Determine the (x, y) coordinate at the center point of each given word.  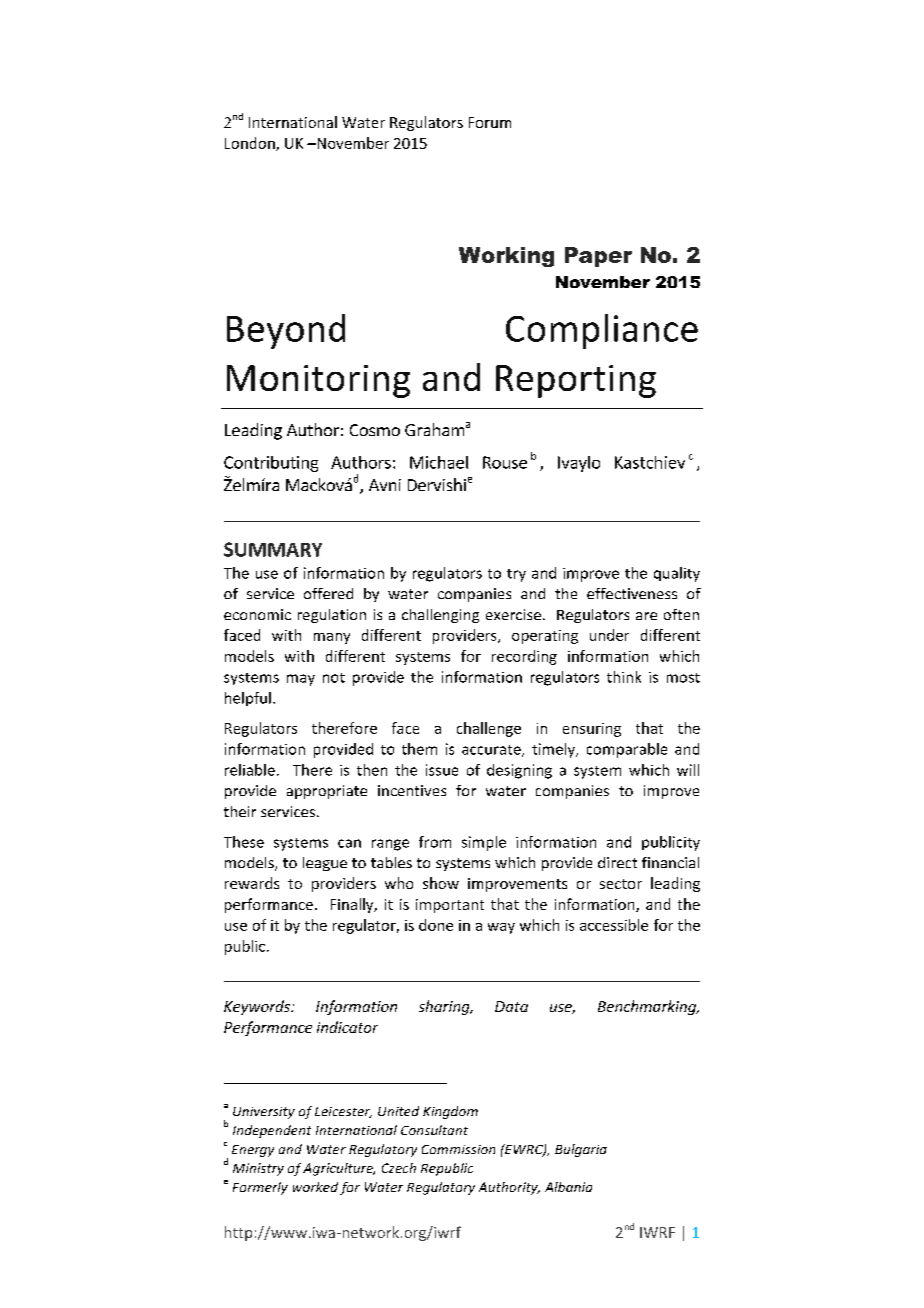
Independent (272, 1131)
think (624, 677)
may (301, 680)
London (251, 144)
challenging (440, 616)
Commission (458, 1149)
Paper (598, 257)
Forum (490, 122)
